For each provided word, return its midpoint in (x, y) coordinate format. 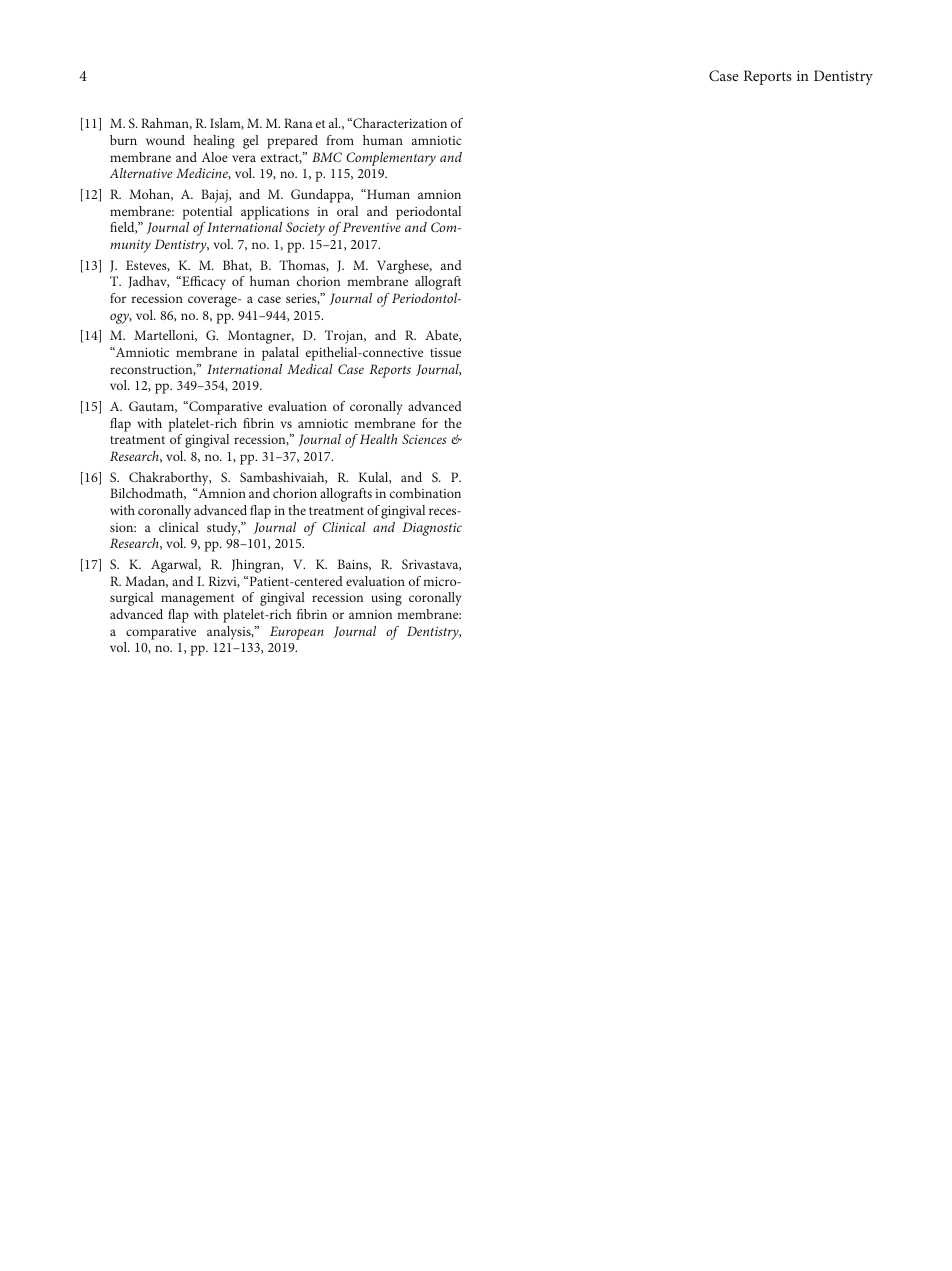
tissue (445, 352)
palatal (280, 354)
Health (378, 439)
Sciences (424, 439)
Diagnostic (432, 529)
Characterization (399, 123)
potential (207, 213)
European (297, 633)
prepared (292, 142)
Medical (310, 369)
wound (165, 140)
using (386, 599)
